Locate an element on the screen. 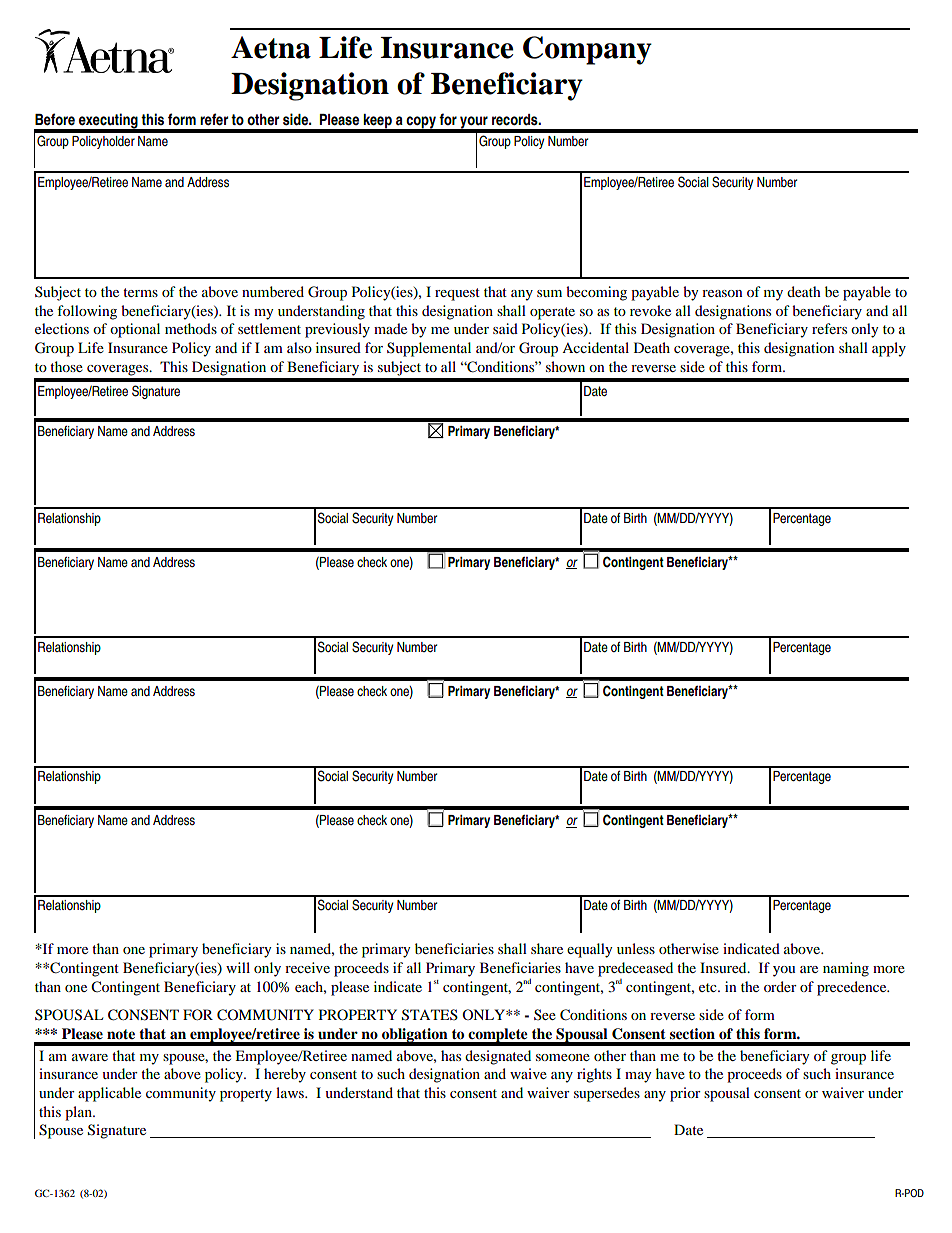 This screenshot has width=952, height=1233. shown is located at coordinates (565, 366).
